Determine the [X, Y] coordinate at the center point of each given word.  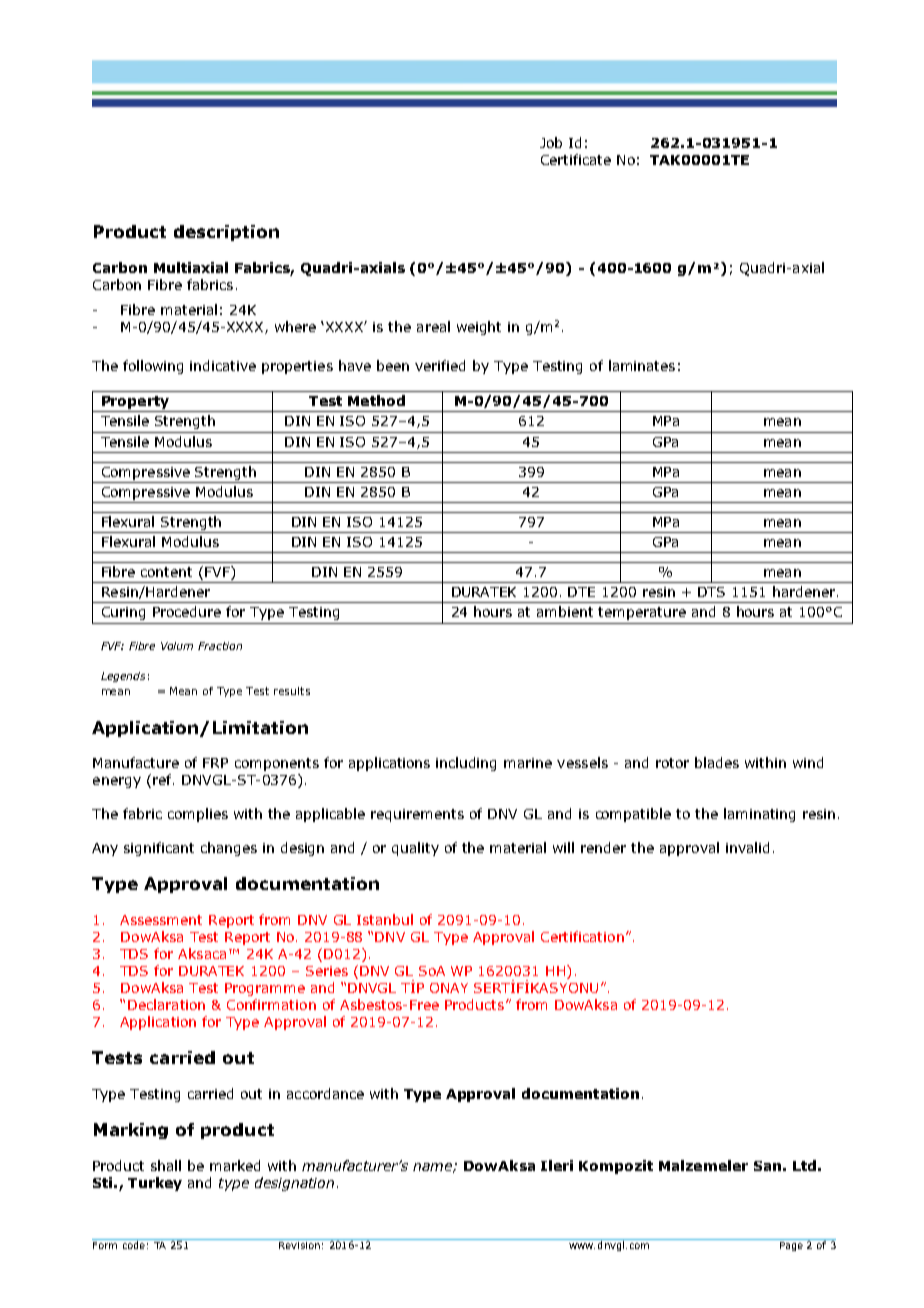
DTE [581, 592]
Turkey [155, 1184]
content [166, 572]
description [226, 233]
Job [551, 142]
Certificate [576, 159]
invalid [747, 847]
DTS [711, 592]
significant [159, 849]
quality [415, 849]
